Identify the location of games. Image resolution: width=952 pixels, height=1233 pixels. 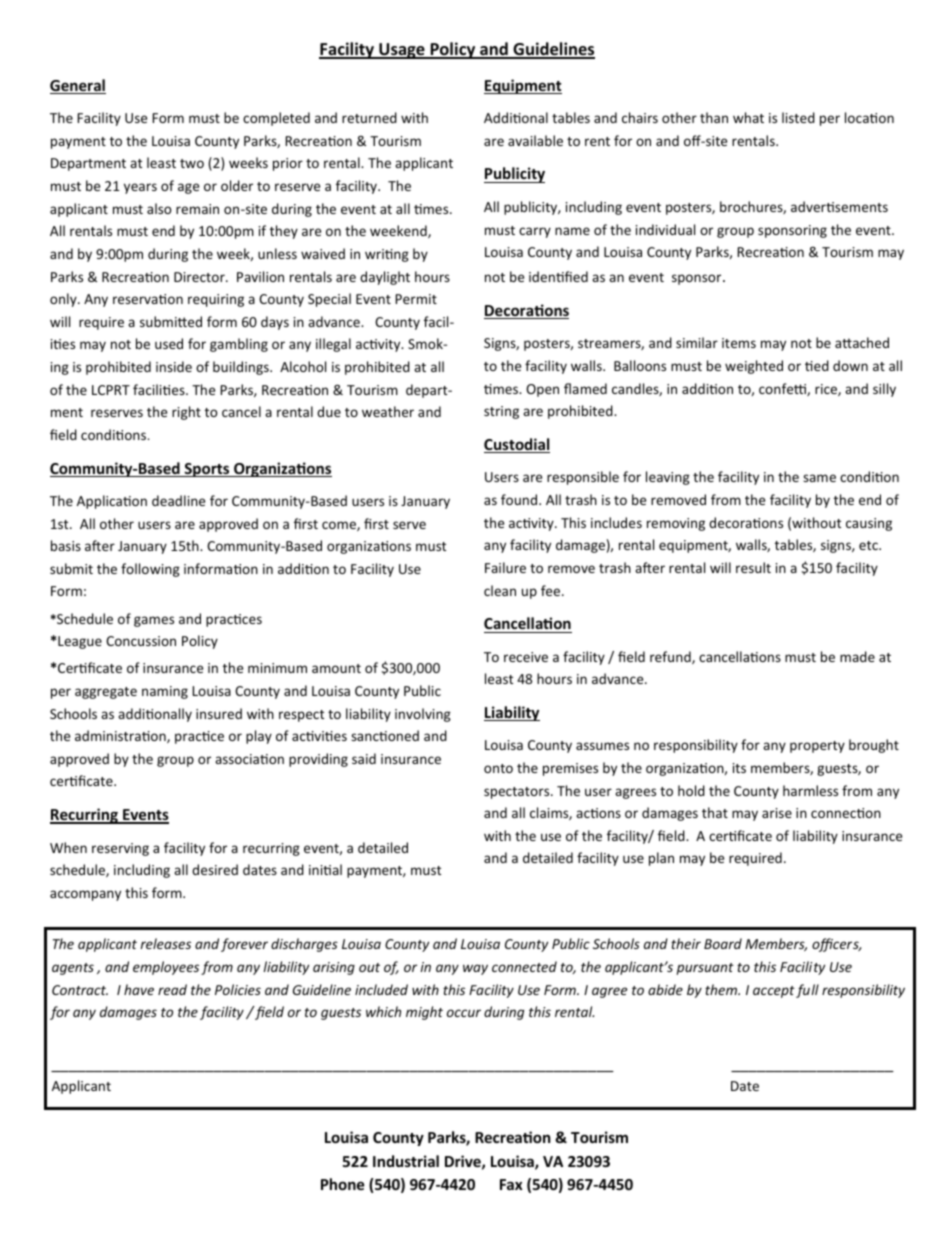
(154, 621).
